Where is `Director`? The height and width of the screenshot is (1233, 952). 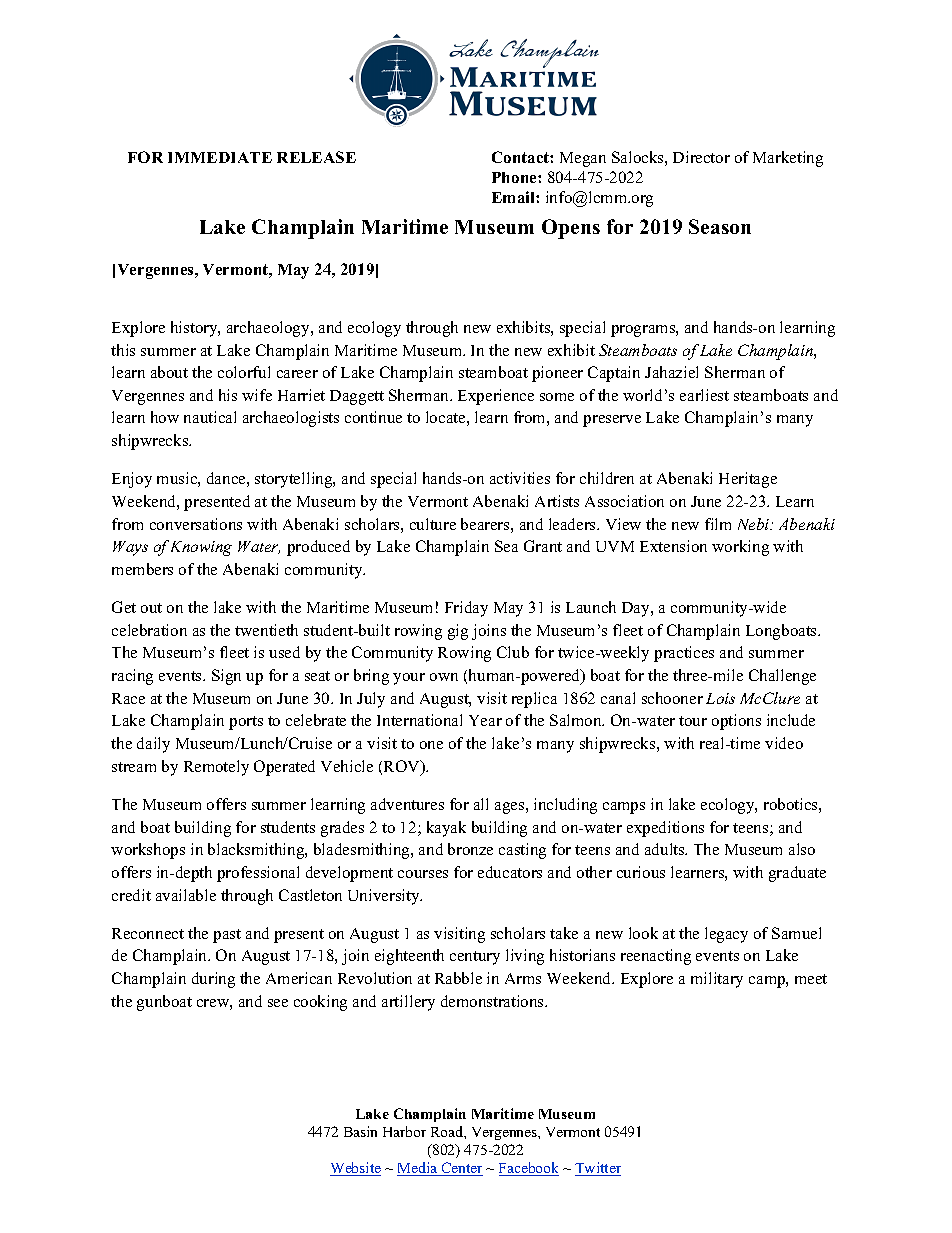 Director is located at coordinates (701, 157).
